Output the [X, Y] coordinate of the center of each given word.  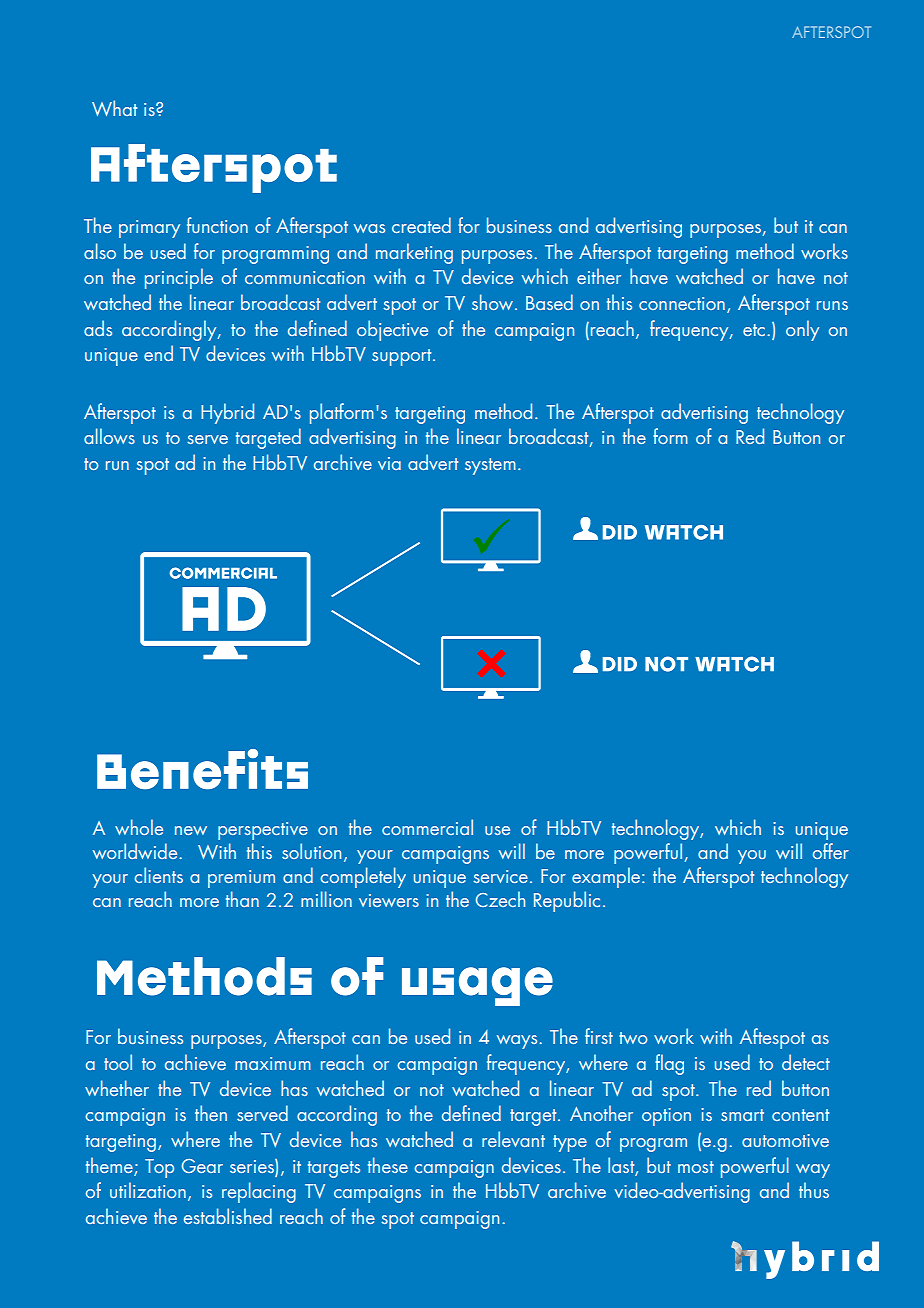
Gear [202, 1166]
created [421, 225]
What [114, 108]
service [500, 876]
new [191, 830]
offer [831, 851]
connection [682, 303]
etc [754, 330]
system [490, 466]
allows [109, 436]
